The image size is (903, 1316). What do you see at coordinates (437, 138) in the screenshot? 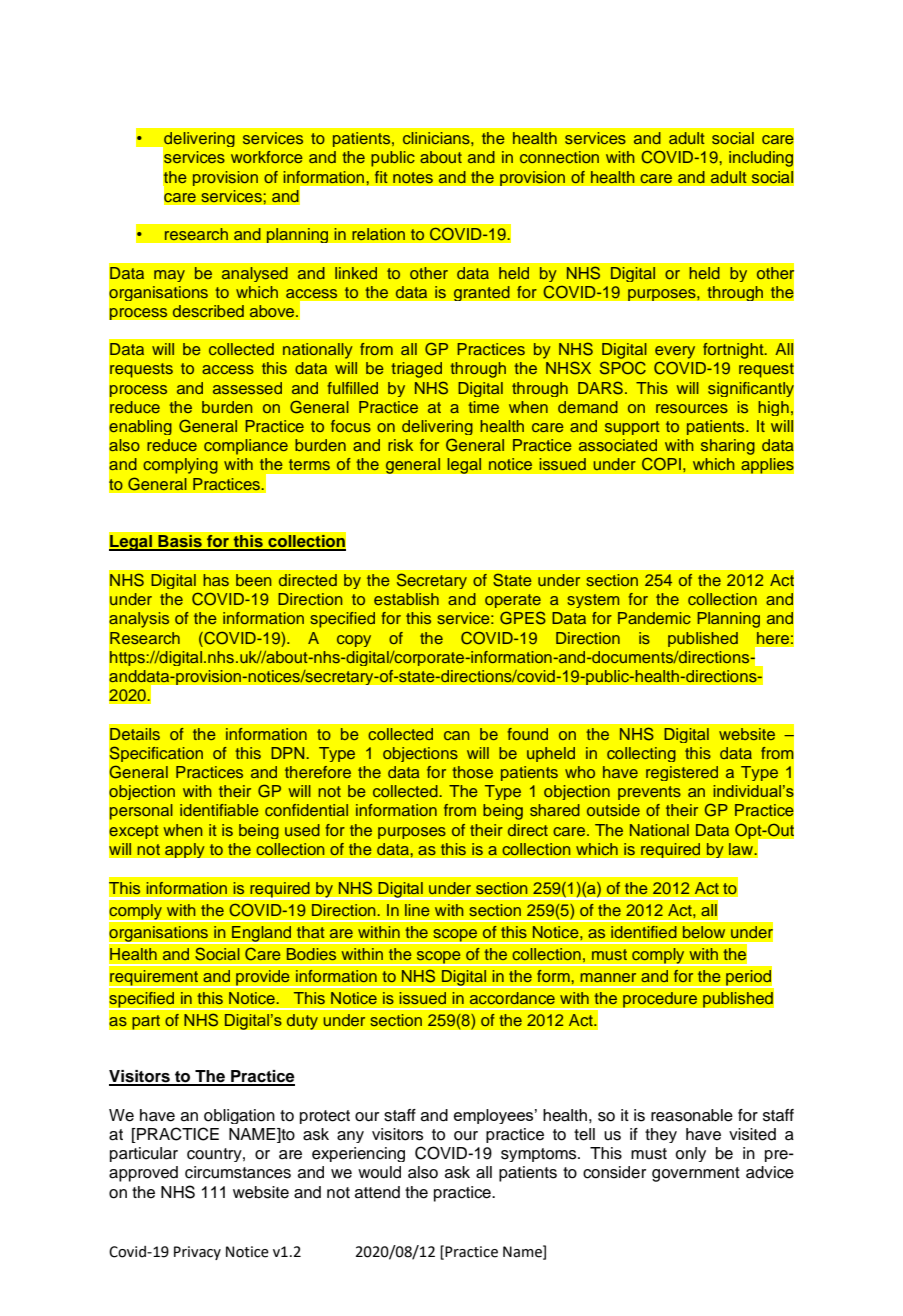
I see `clinicians` at bounding box center [437, 138].
